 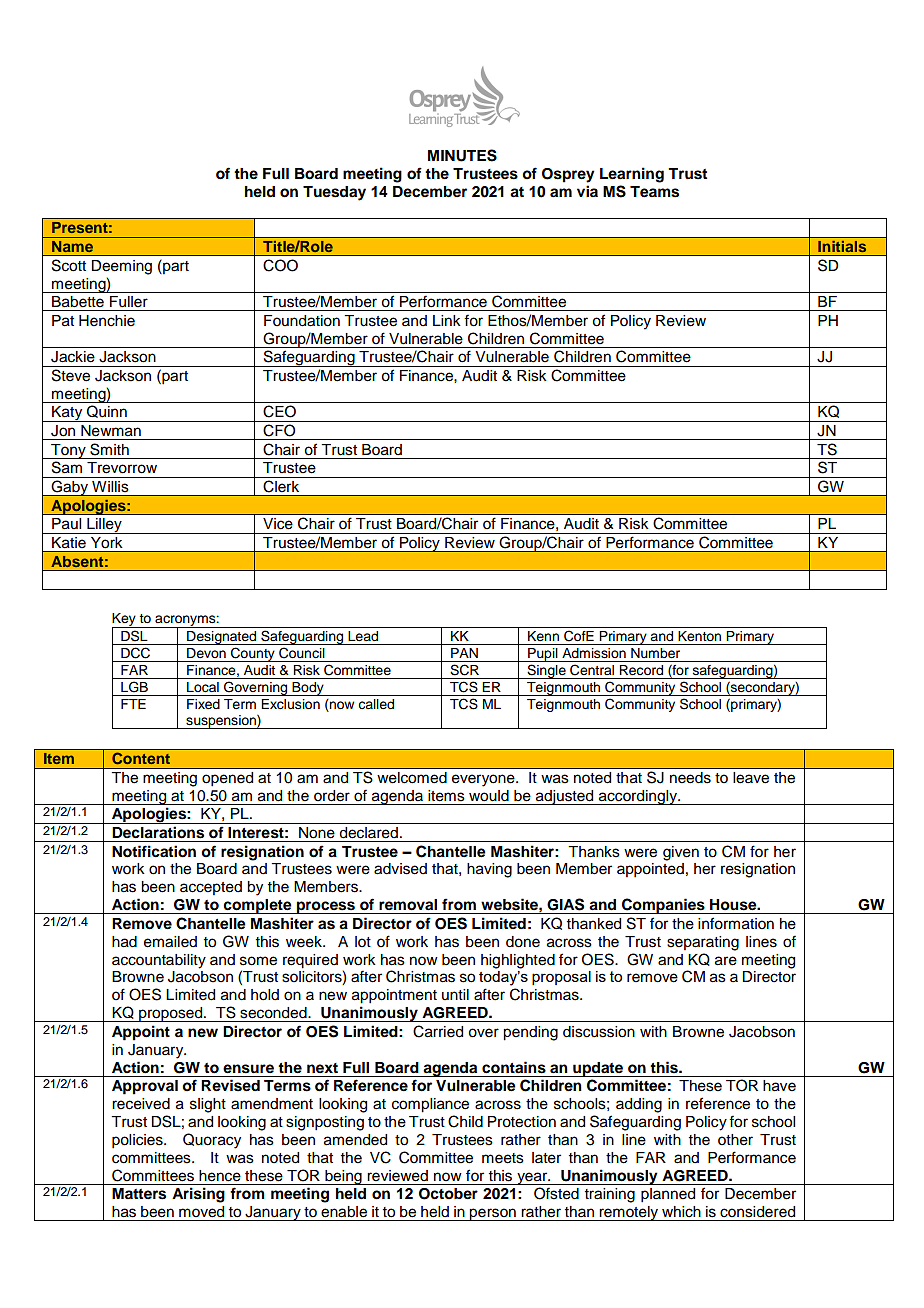 I want to click on which, so click(x=681, y=1212).
